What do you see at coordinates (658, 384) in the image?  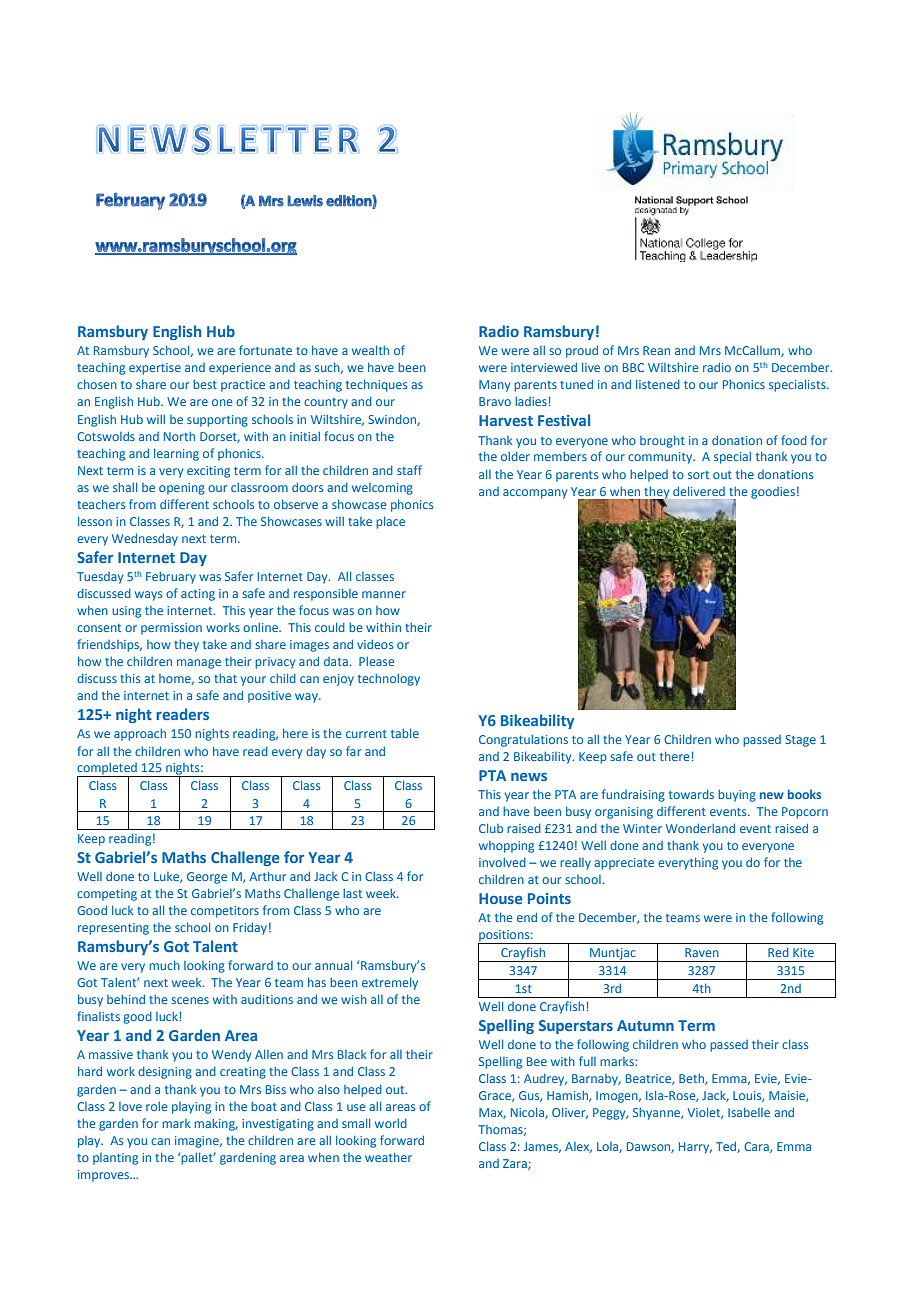 I see `listened` at bounding box center [658, 384].
